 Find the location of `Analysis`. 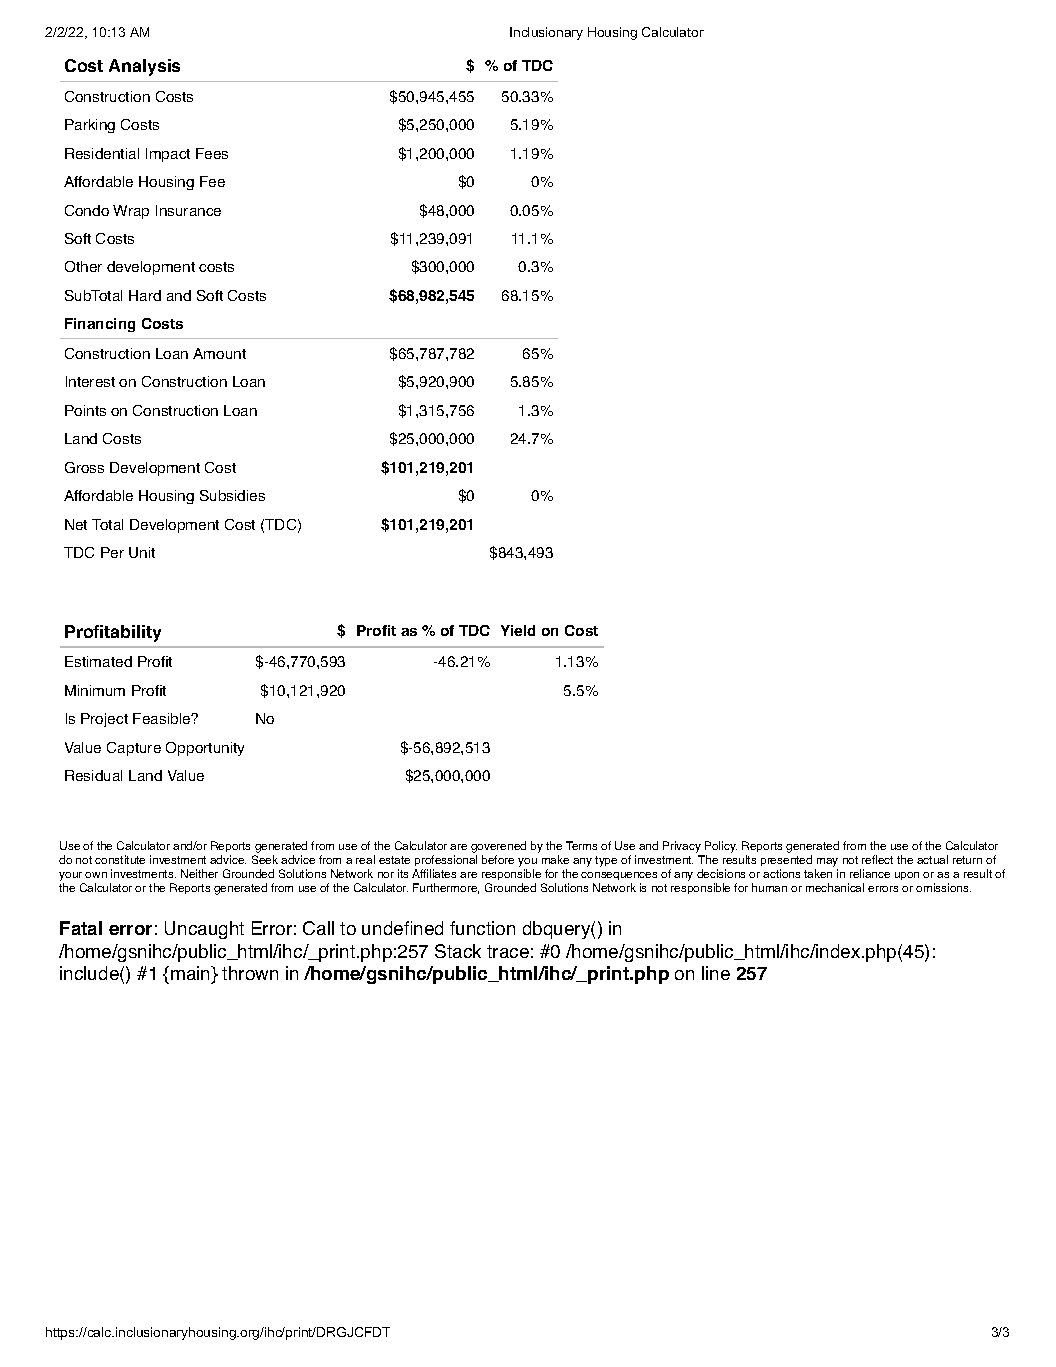

Analysis is located at coordinates (144, 67).
